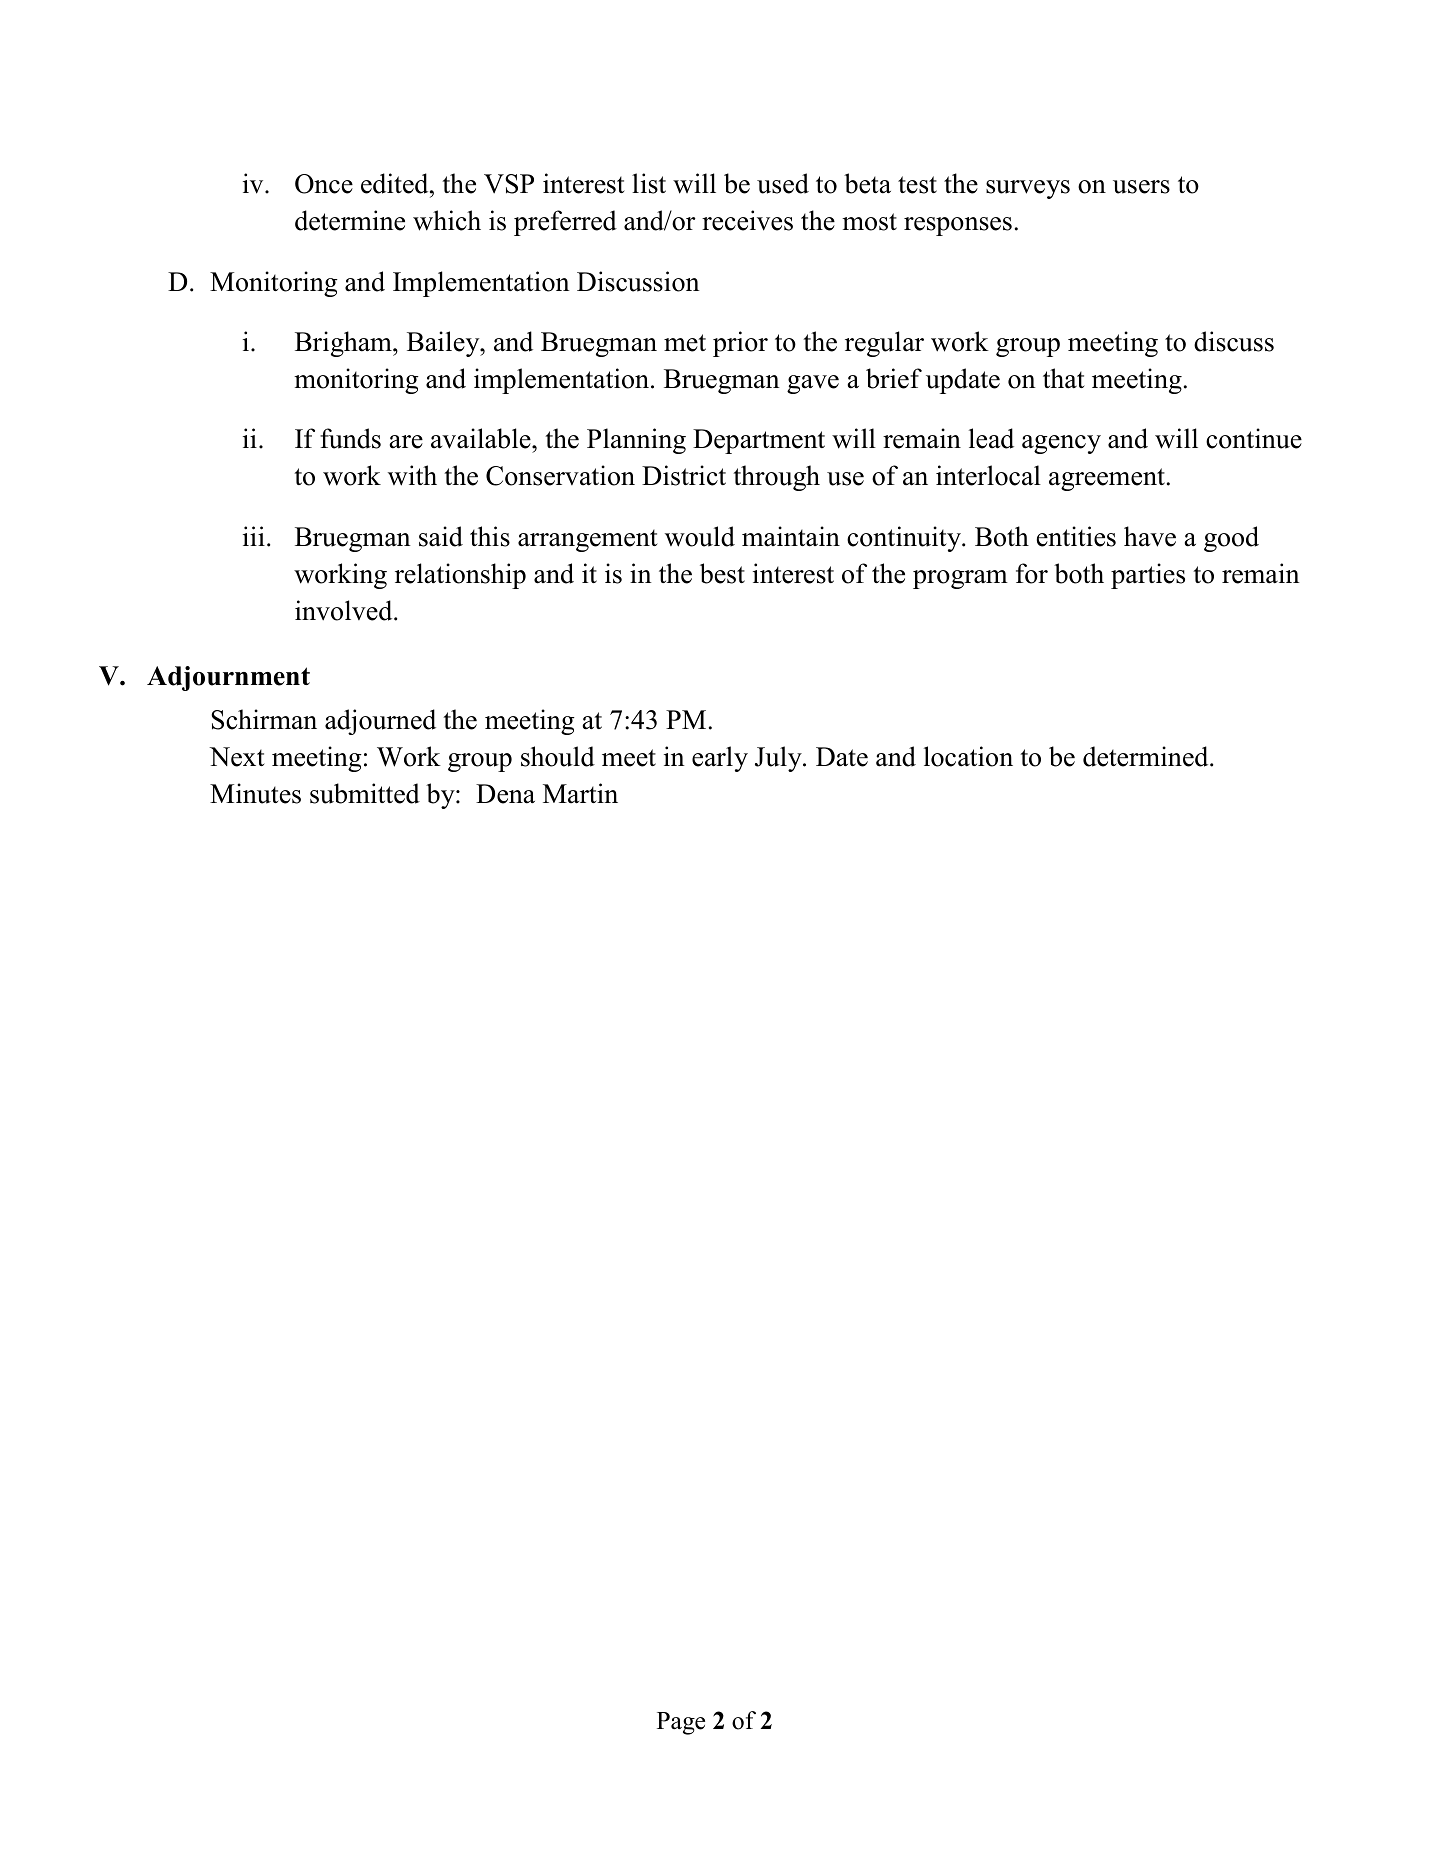  Describe the element at coordinates (779, 759) in the page. I see `July` at that location.
